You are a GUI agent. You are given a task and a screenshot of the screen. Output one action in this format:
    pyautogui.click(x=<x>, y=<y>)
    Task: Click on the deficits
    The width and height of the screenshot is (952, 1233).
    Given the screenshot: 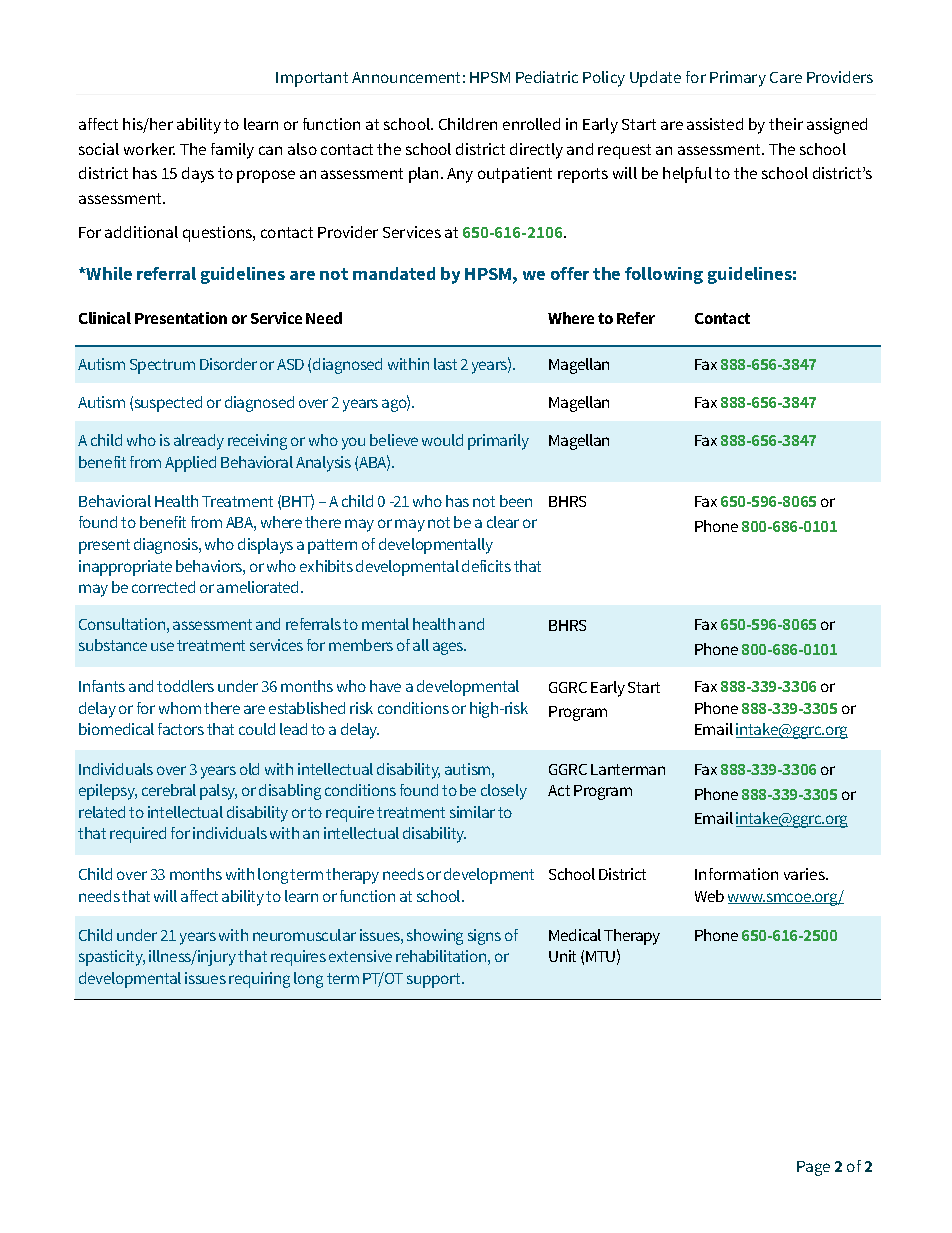 What is the action you would take?
    pyautogui.click(x=486, y=566)
